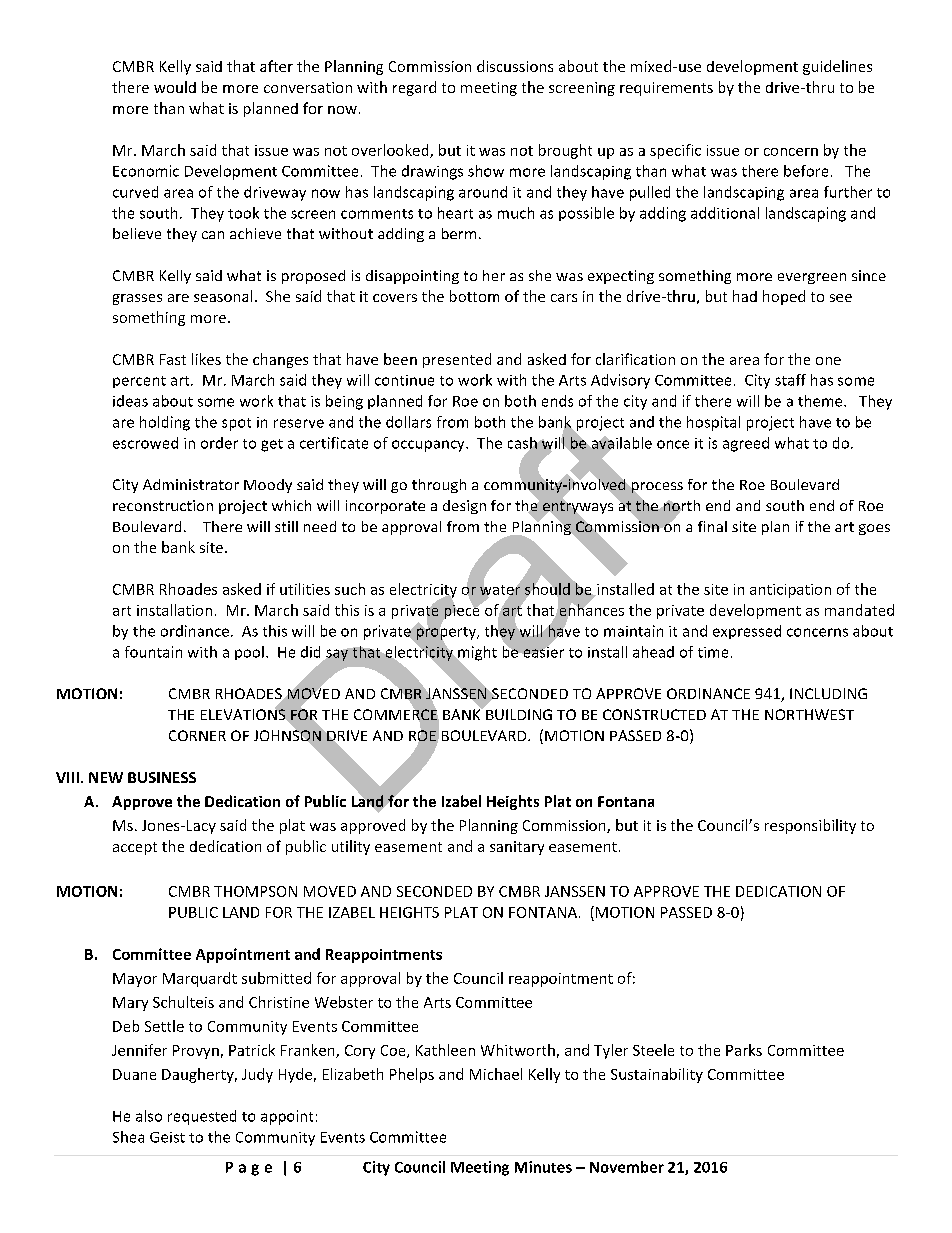 The height and width of the page is (1233, 952). Describe the element at coordinates (414, 88) in the page. I see `regard` at that location.
